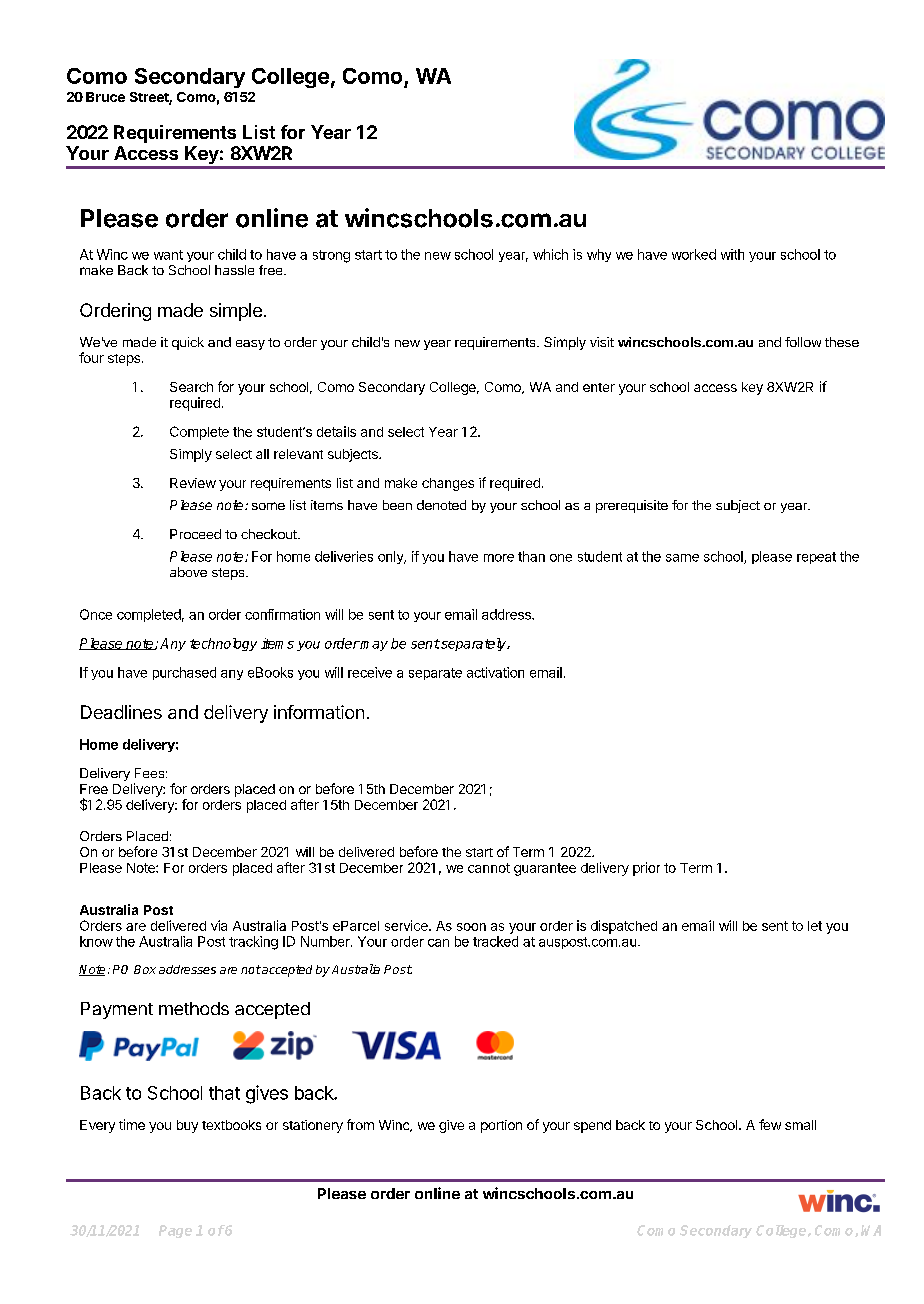 This page has width=924, height=1304. What do you see at coordinates (224, 1093) in the page?
I see `that` at bounding box center [224, 1093].
